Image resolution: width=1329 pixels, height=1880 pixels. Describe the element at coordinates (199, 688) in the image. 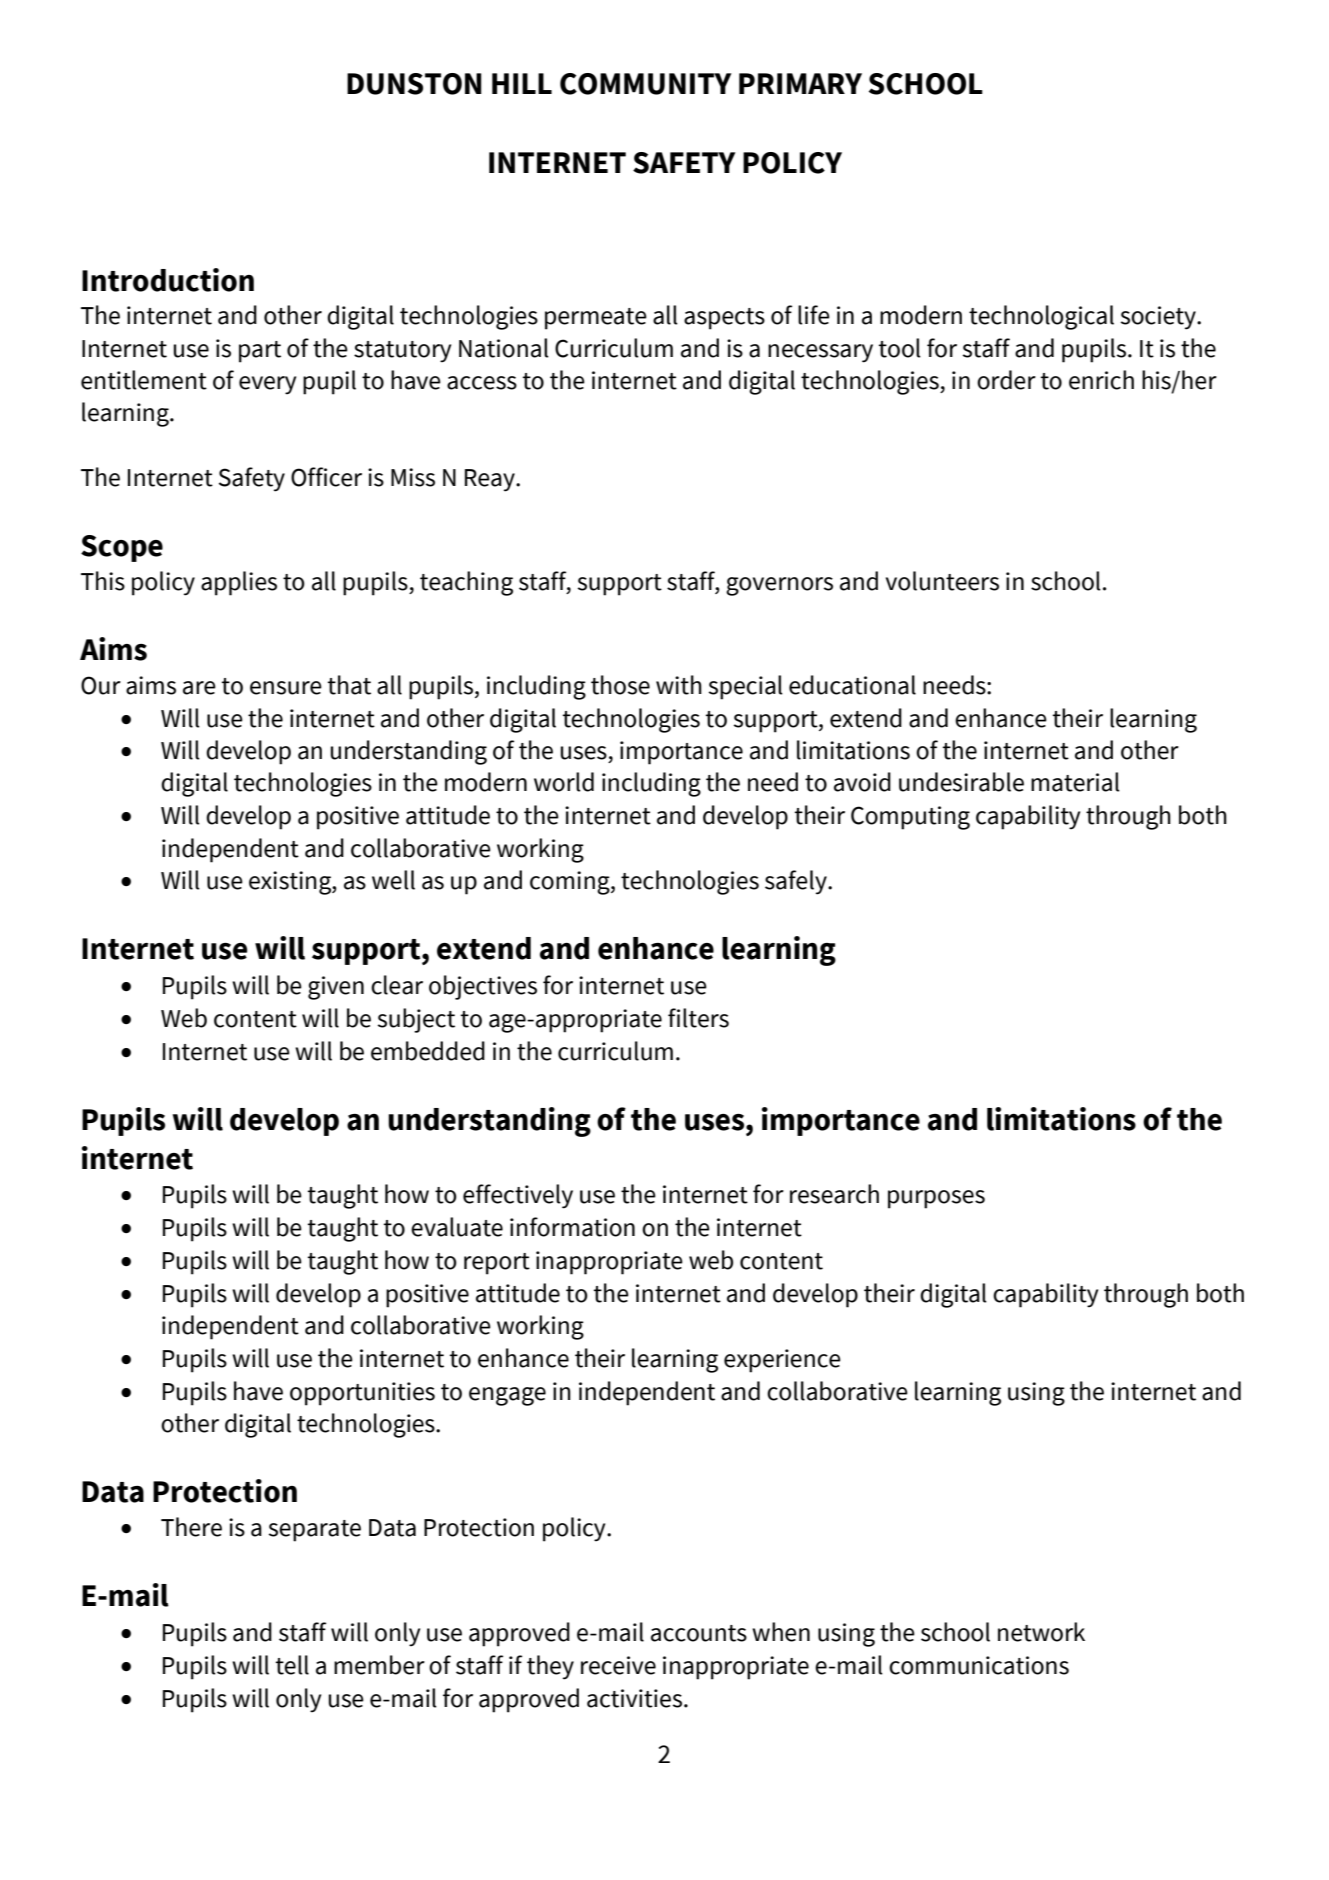

I see `are` at that location.
